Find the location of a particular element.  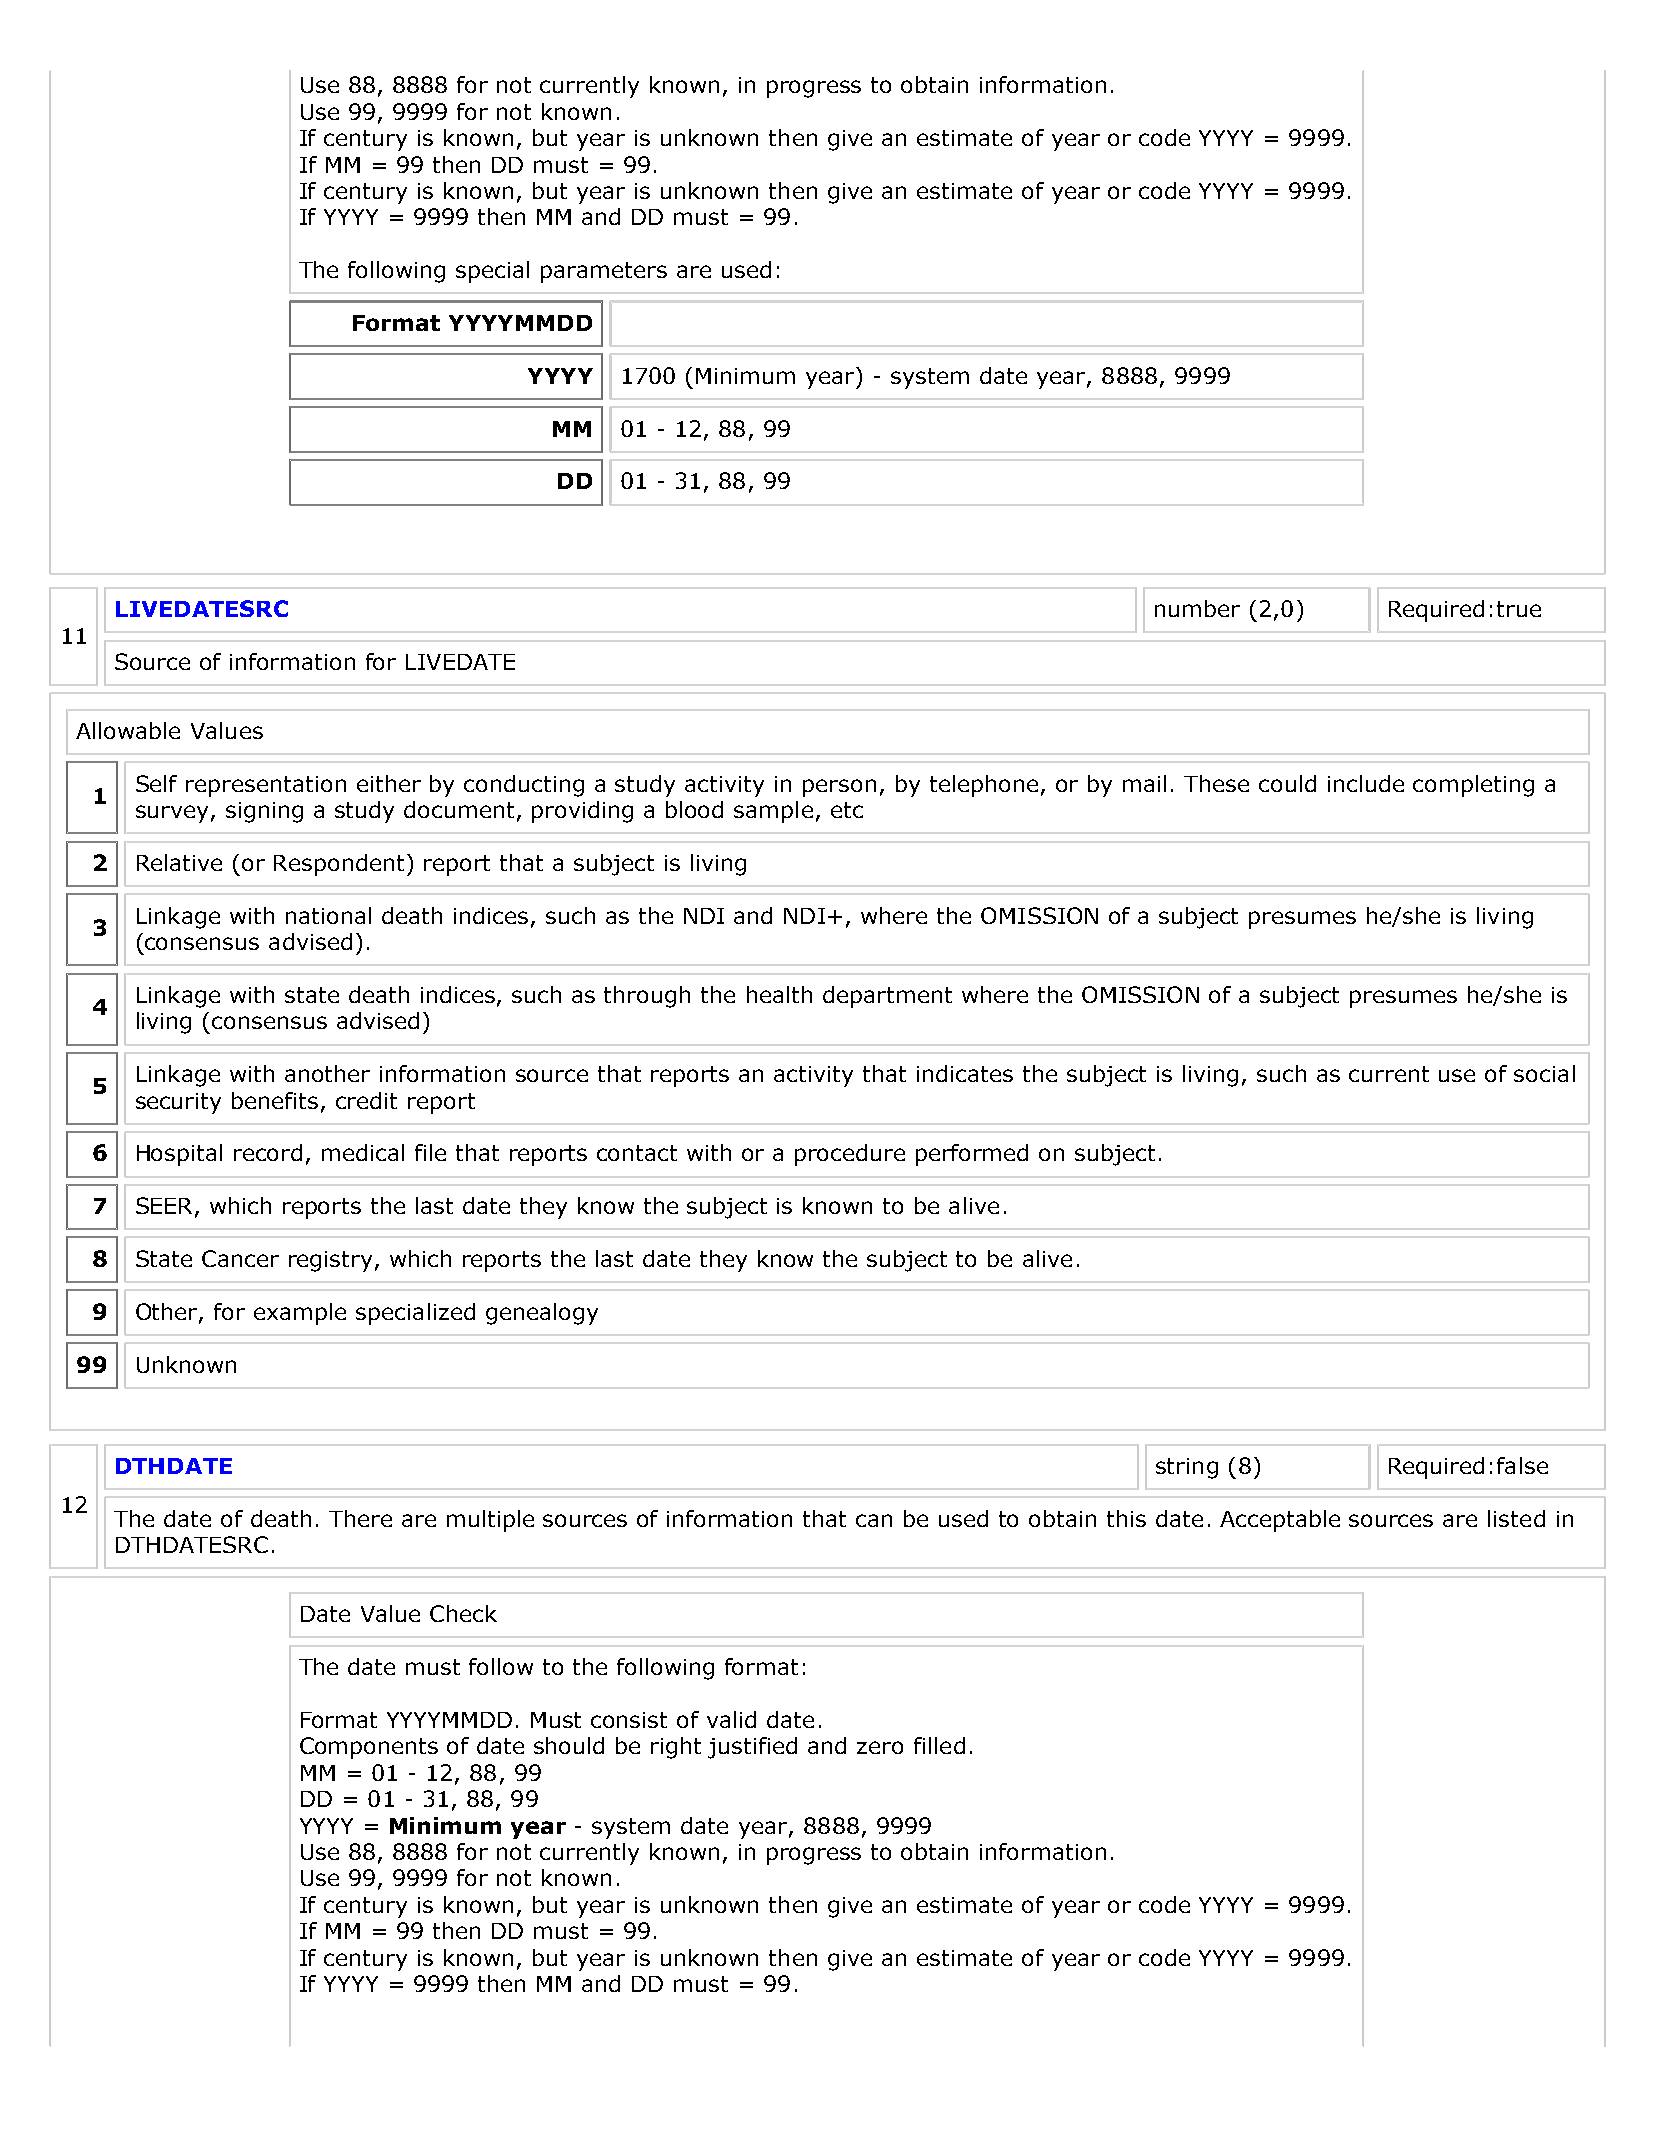

include is located at coordinates (1366, 783).
